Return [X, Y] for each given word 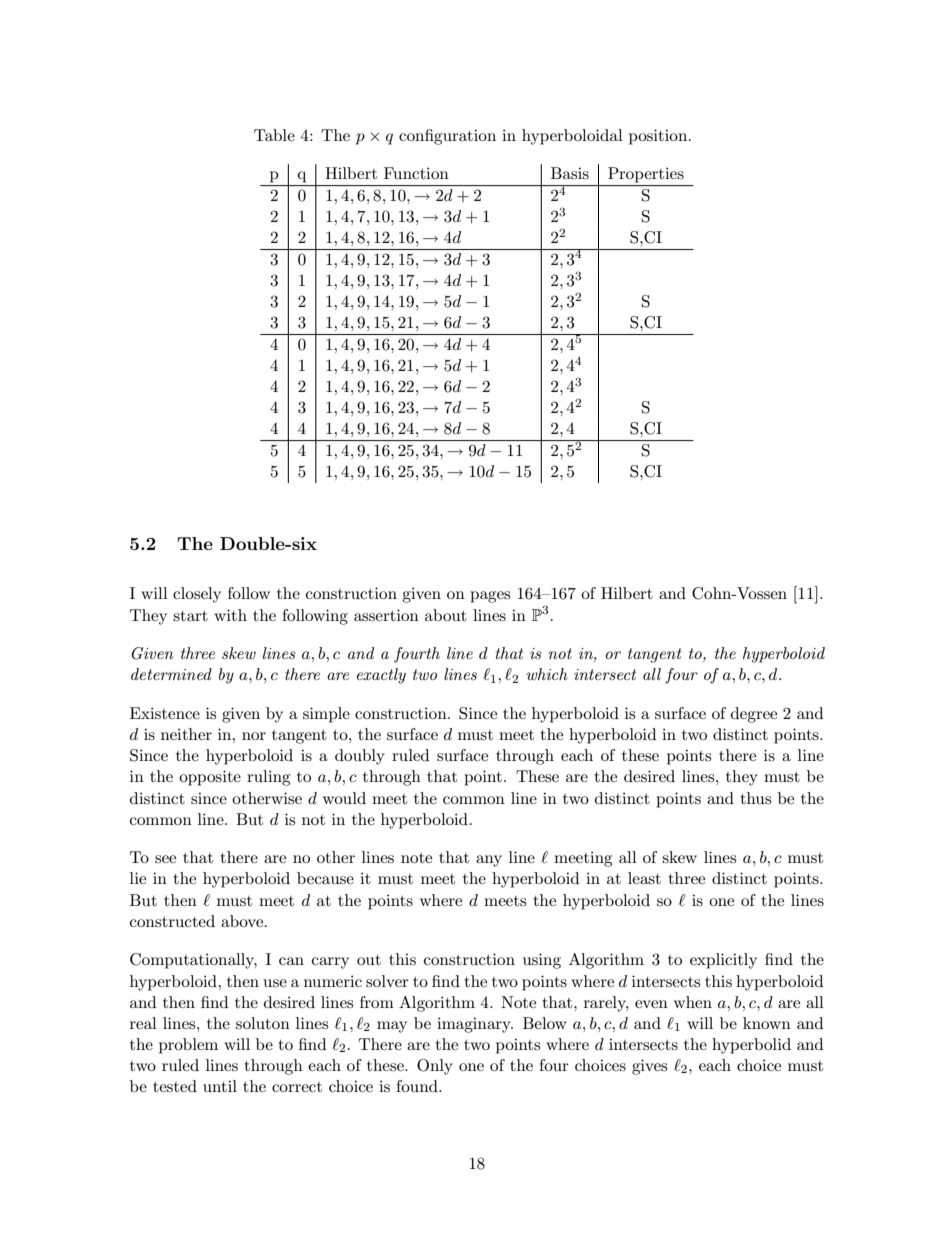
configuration [447, 137]
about [446, 615]
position [659, 137]
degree [754, 715]
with [230, 615]
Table [274, 135]
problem [188, 1046]
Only [435, 1067]
